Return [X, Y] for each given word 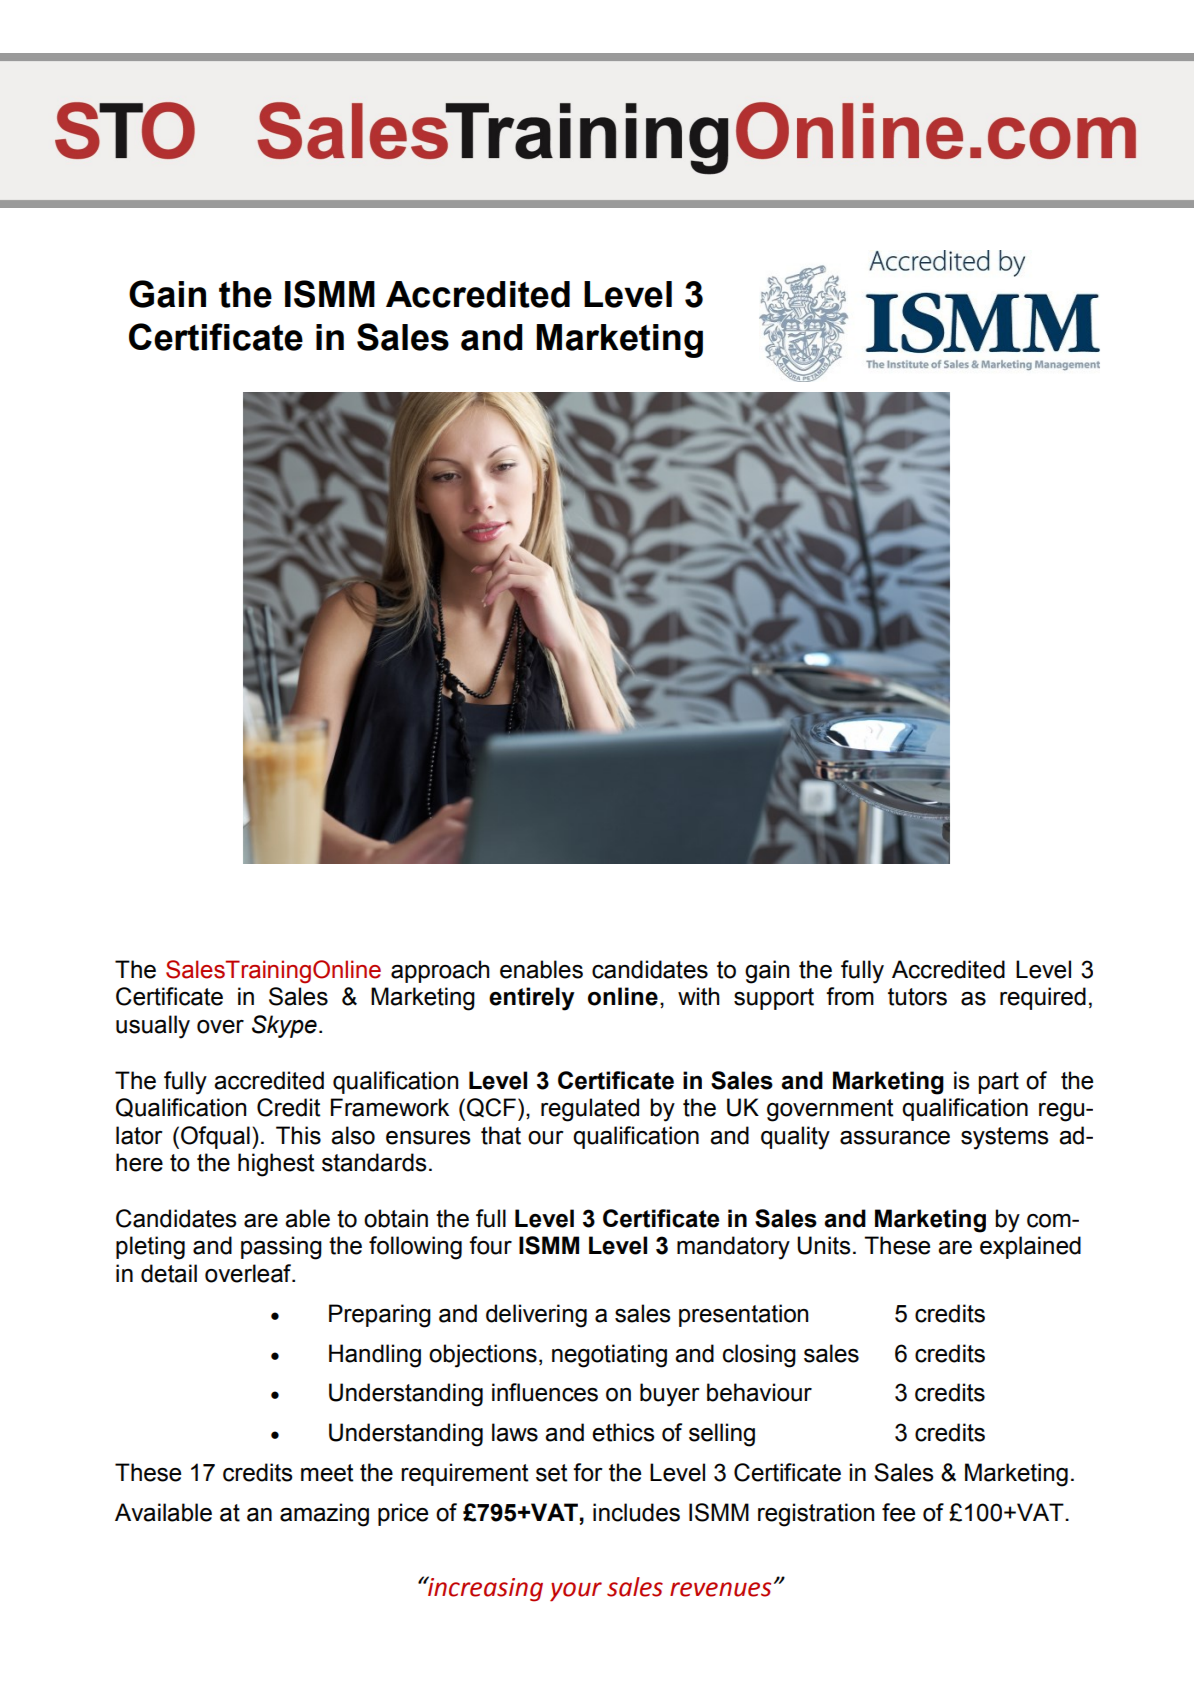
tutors [917, 997]
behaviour [759, 1392]
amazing [324, 1515]
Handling [375, 1356]
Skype [284, 1026]
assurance [895, 1138]
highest [276, 1165]
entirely [532, 999]
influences [545, 1392]
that [501, 1135]
